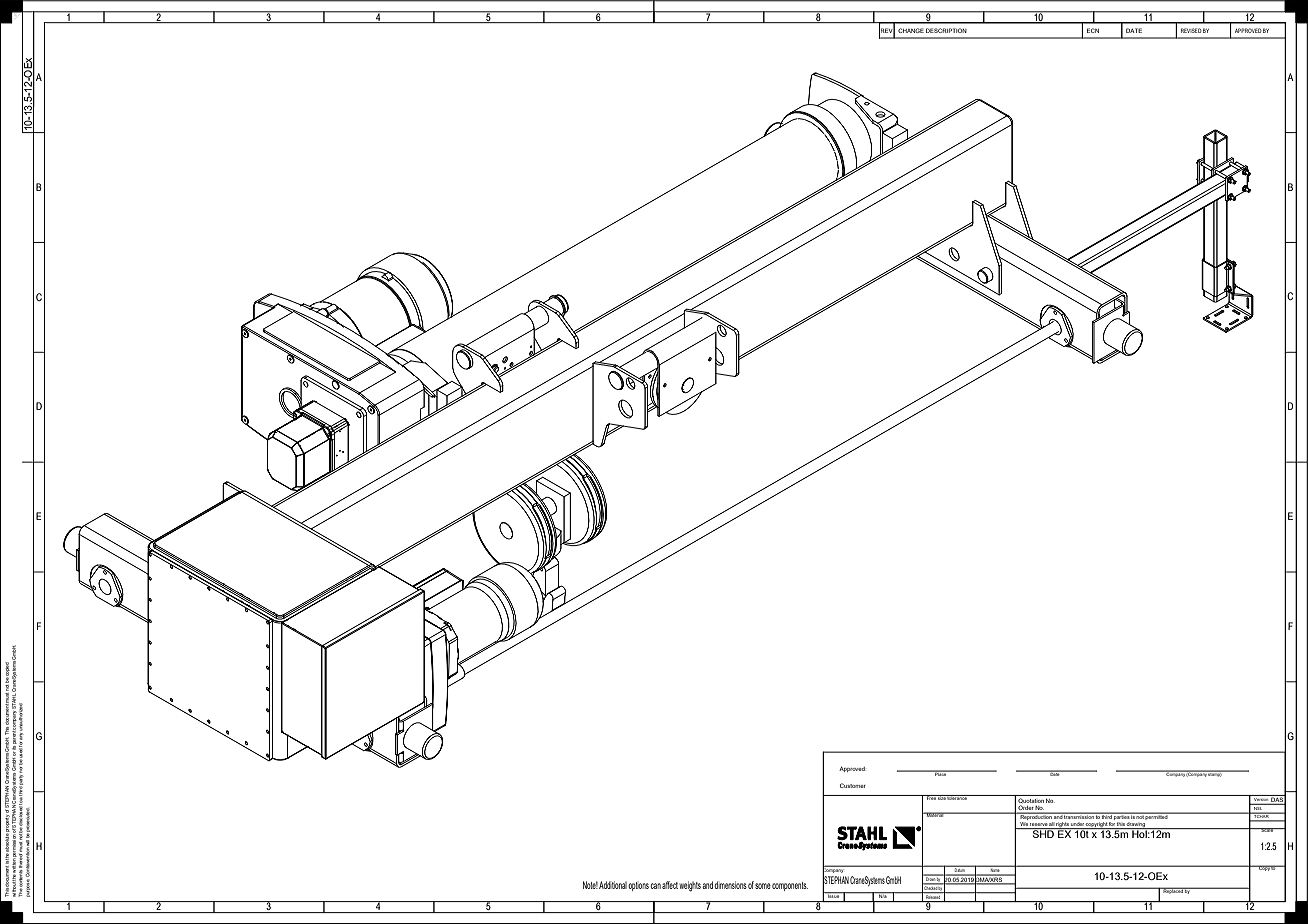  Describe the element at coordinates (1261, 798) in the image. I see `Version` at that location.
